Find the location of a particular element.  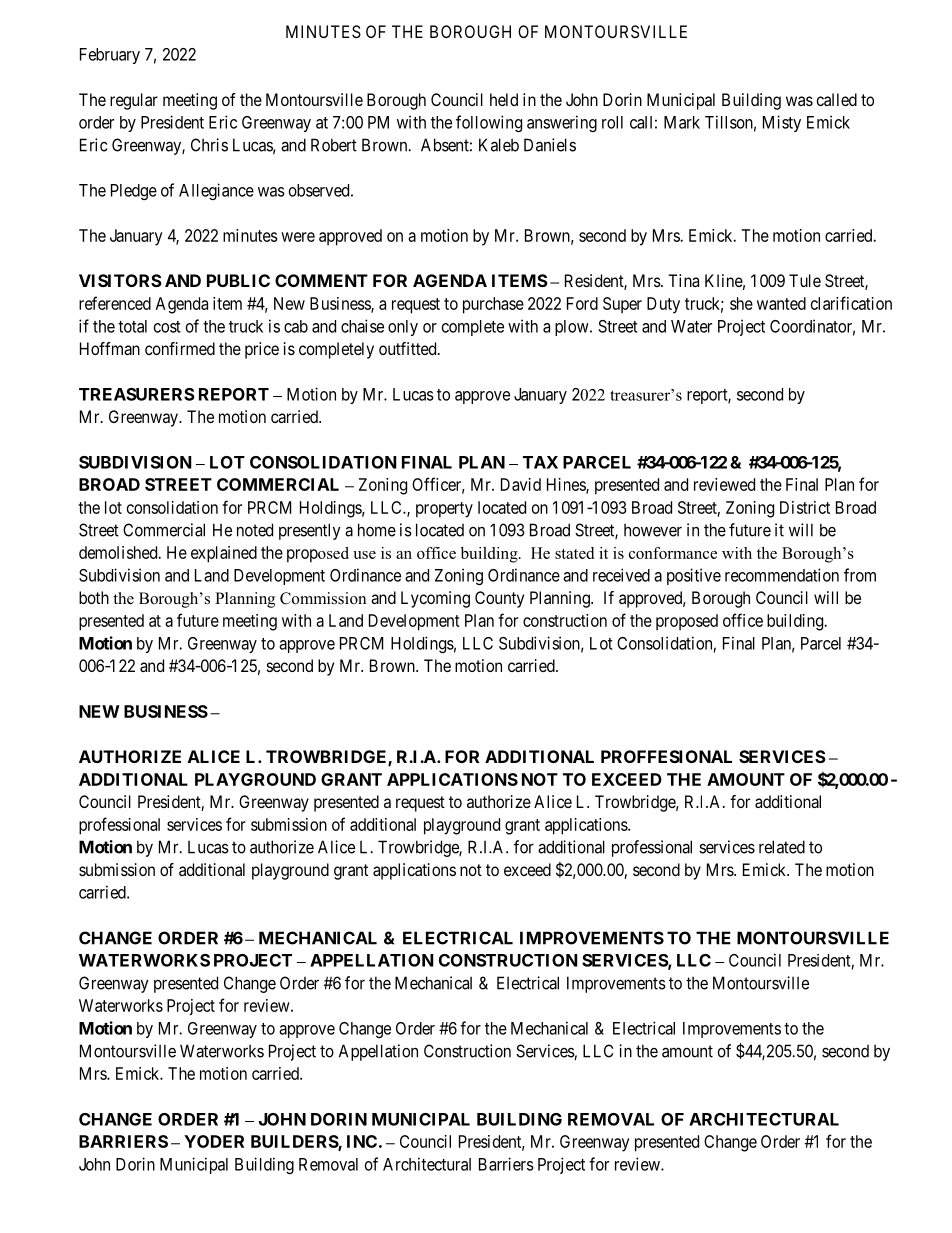

YODER is located at coordinates (214, 1141).
